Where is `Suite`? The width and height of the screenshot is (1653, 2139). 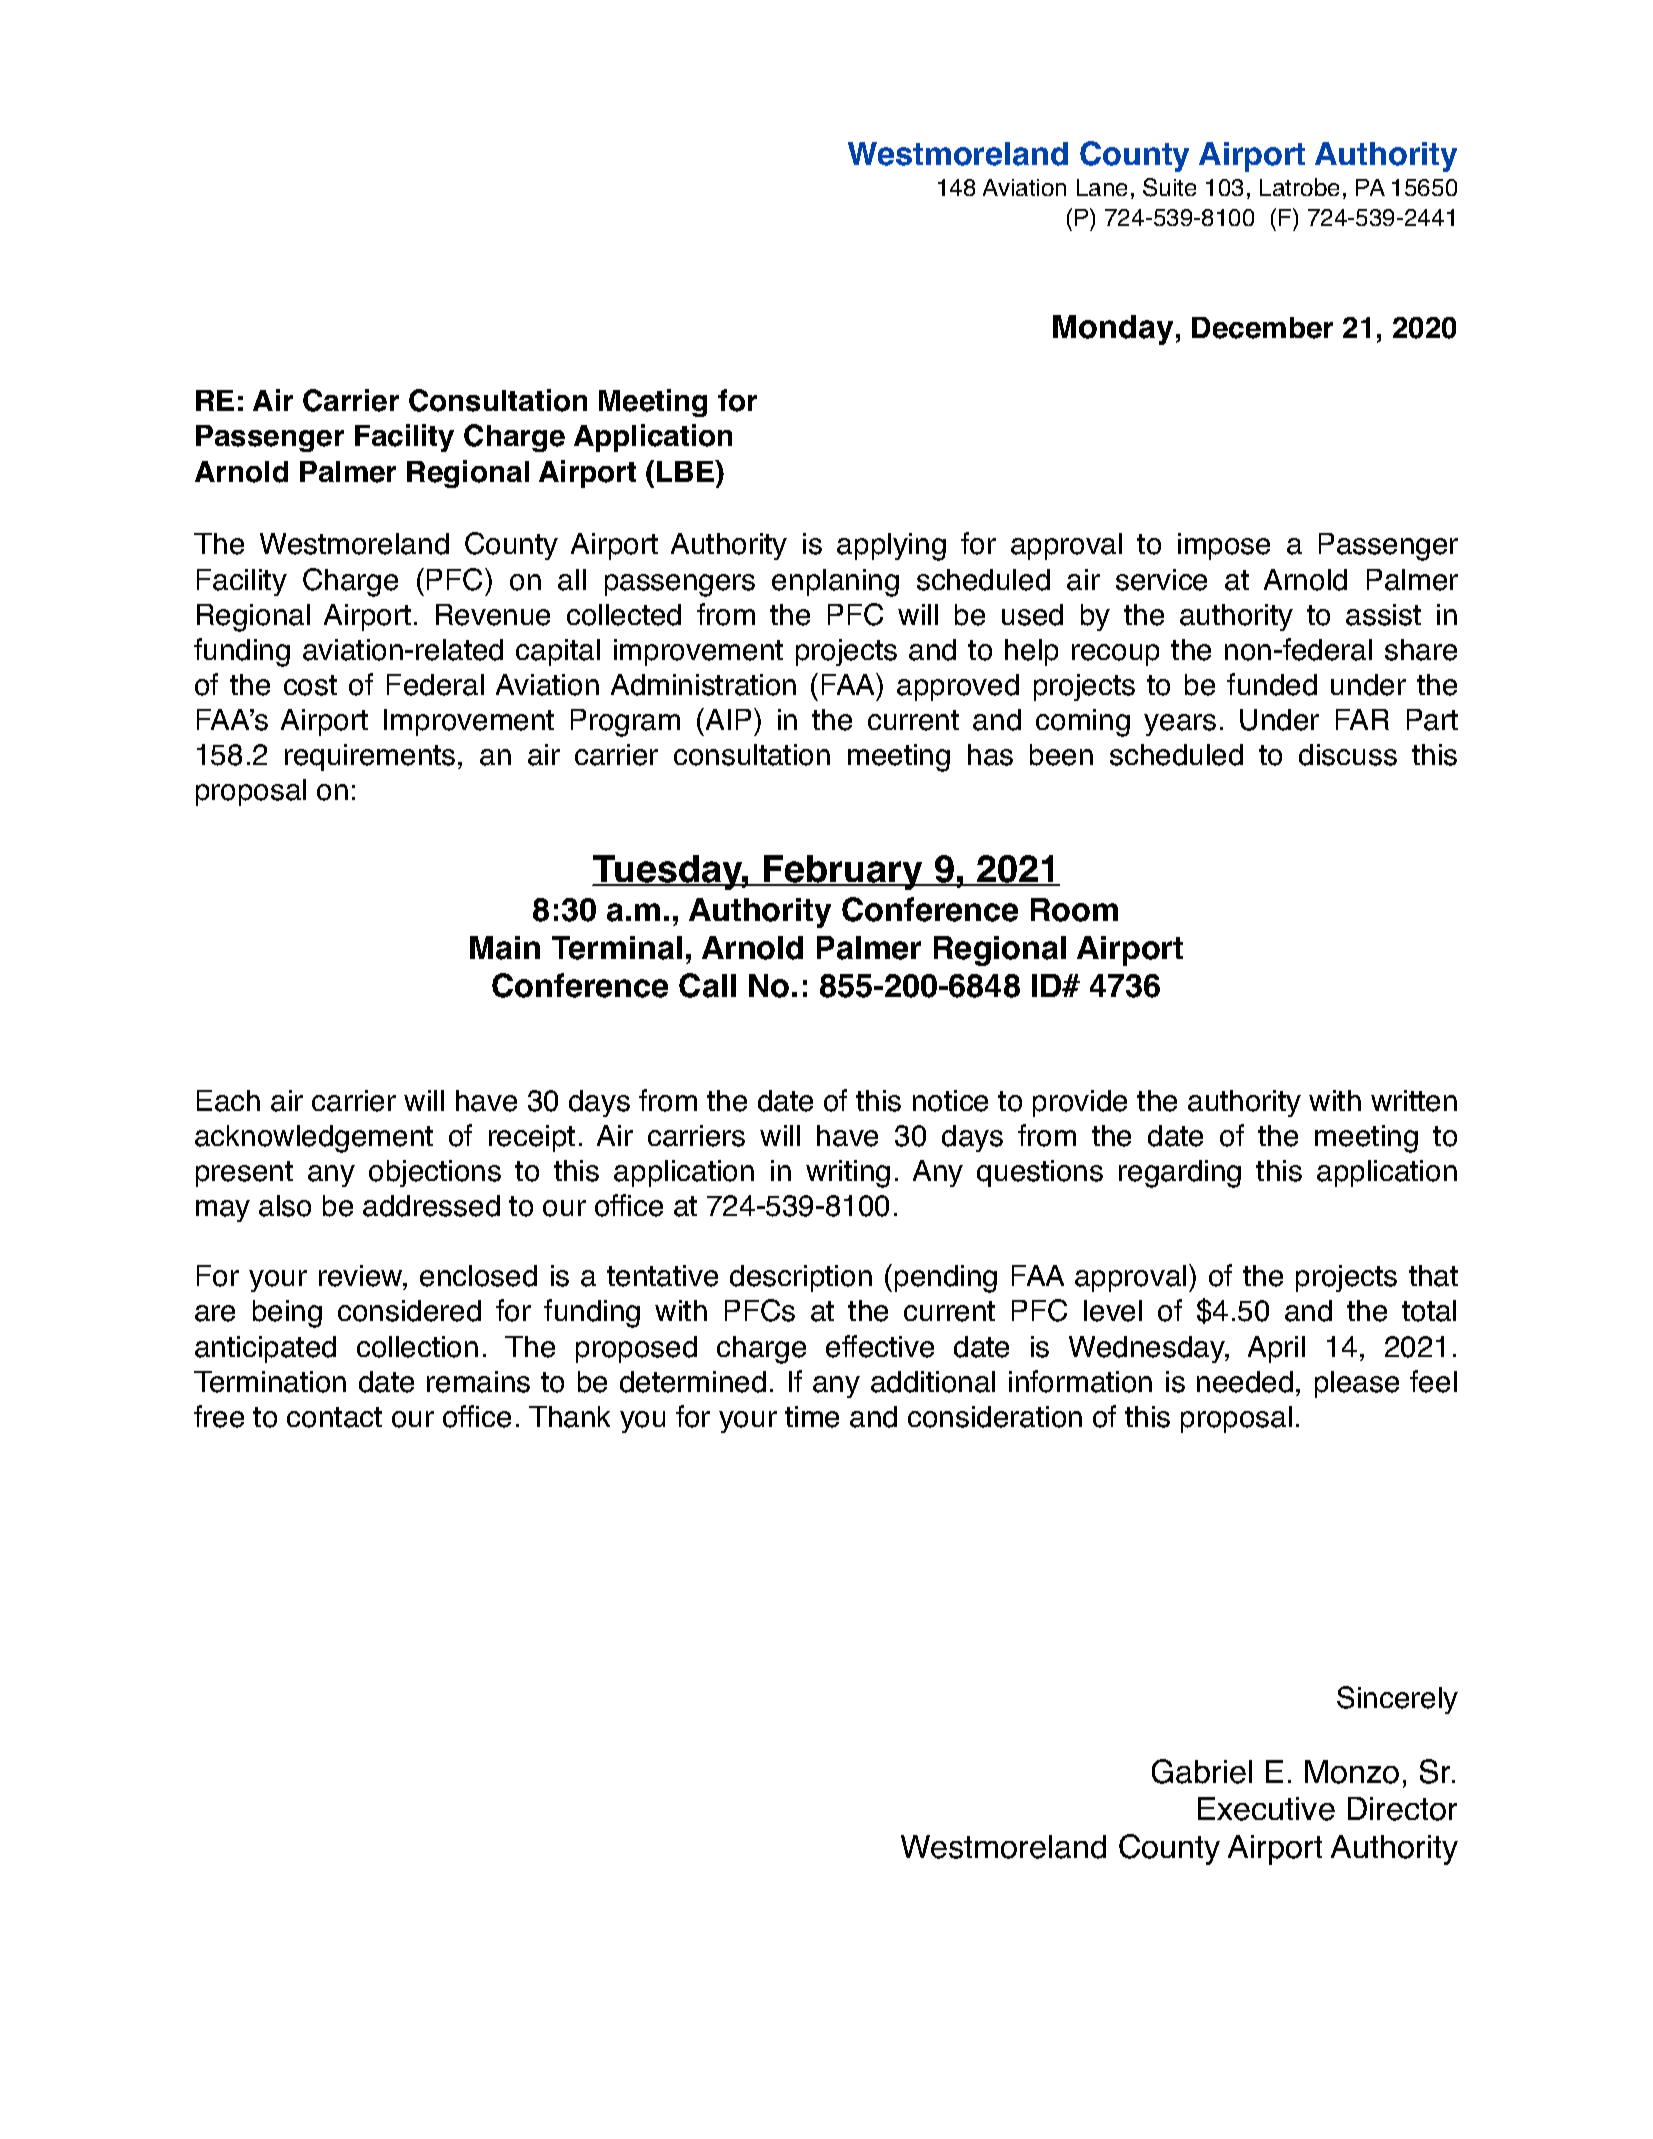 Suite is located at coordinates (1169, 187).
